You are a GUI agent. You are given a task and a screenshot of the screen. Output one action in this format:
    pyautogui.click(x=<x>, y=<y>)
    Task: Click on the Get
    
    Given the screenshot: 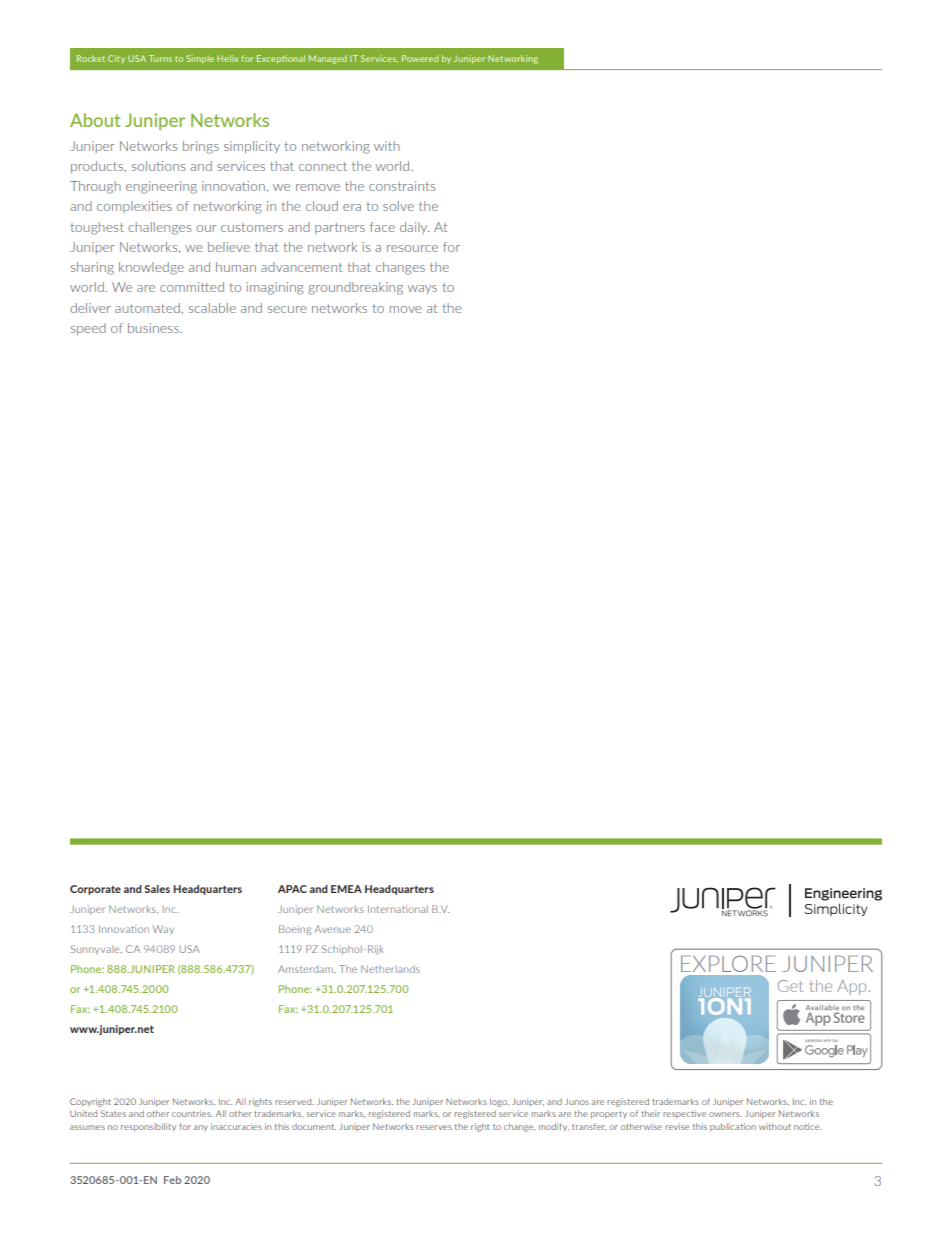 What is the action you would take?
    pyautogui.click(x=790, y=986)
